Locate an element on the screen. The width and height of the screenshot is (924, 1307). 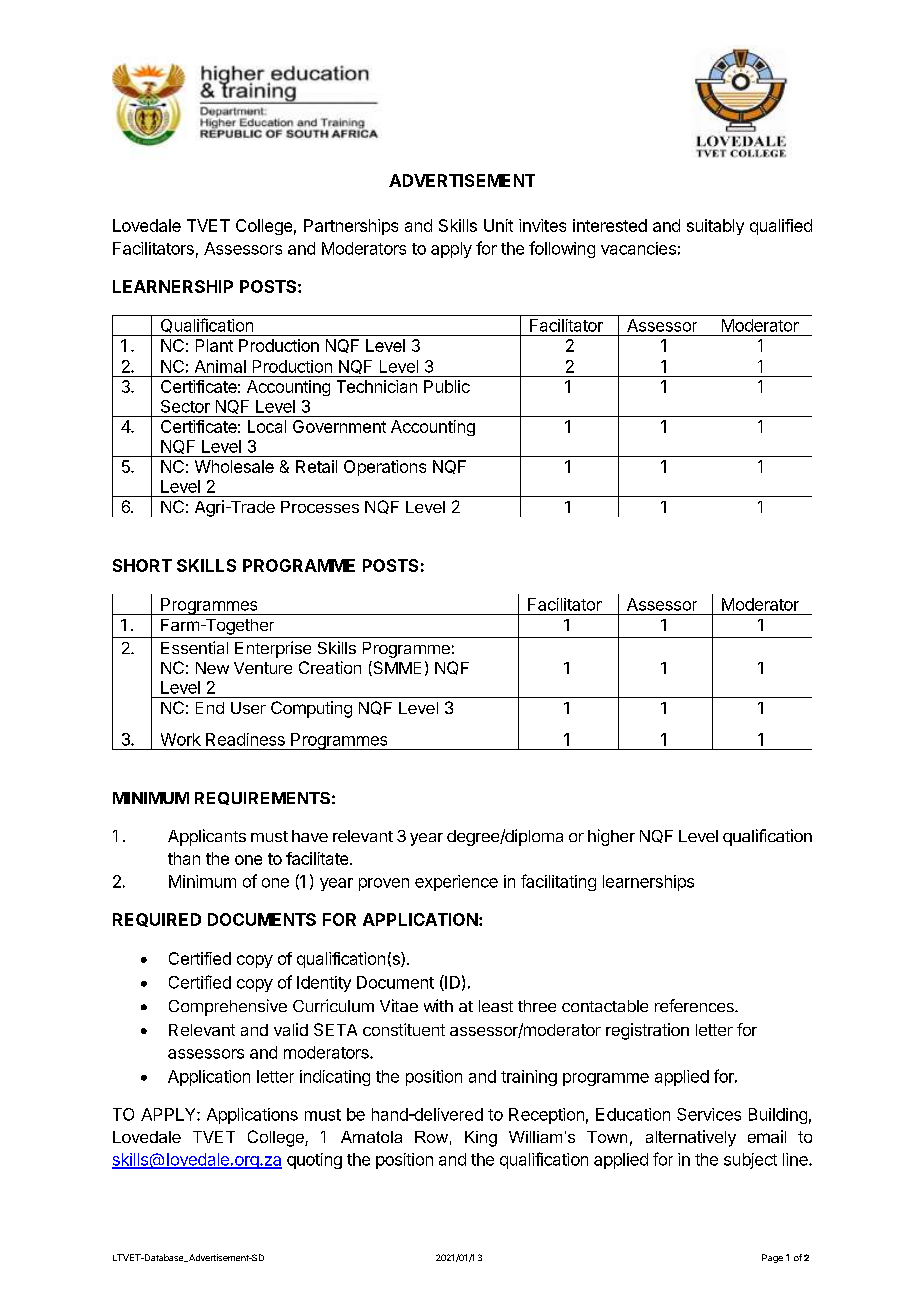
references is located at coordinates (695, 1005).
